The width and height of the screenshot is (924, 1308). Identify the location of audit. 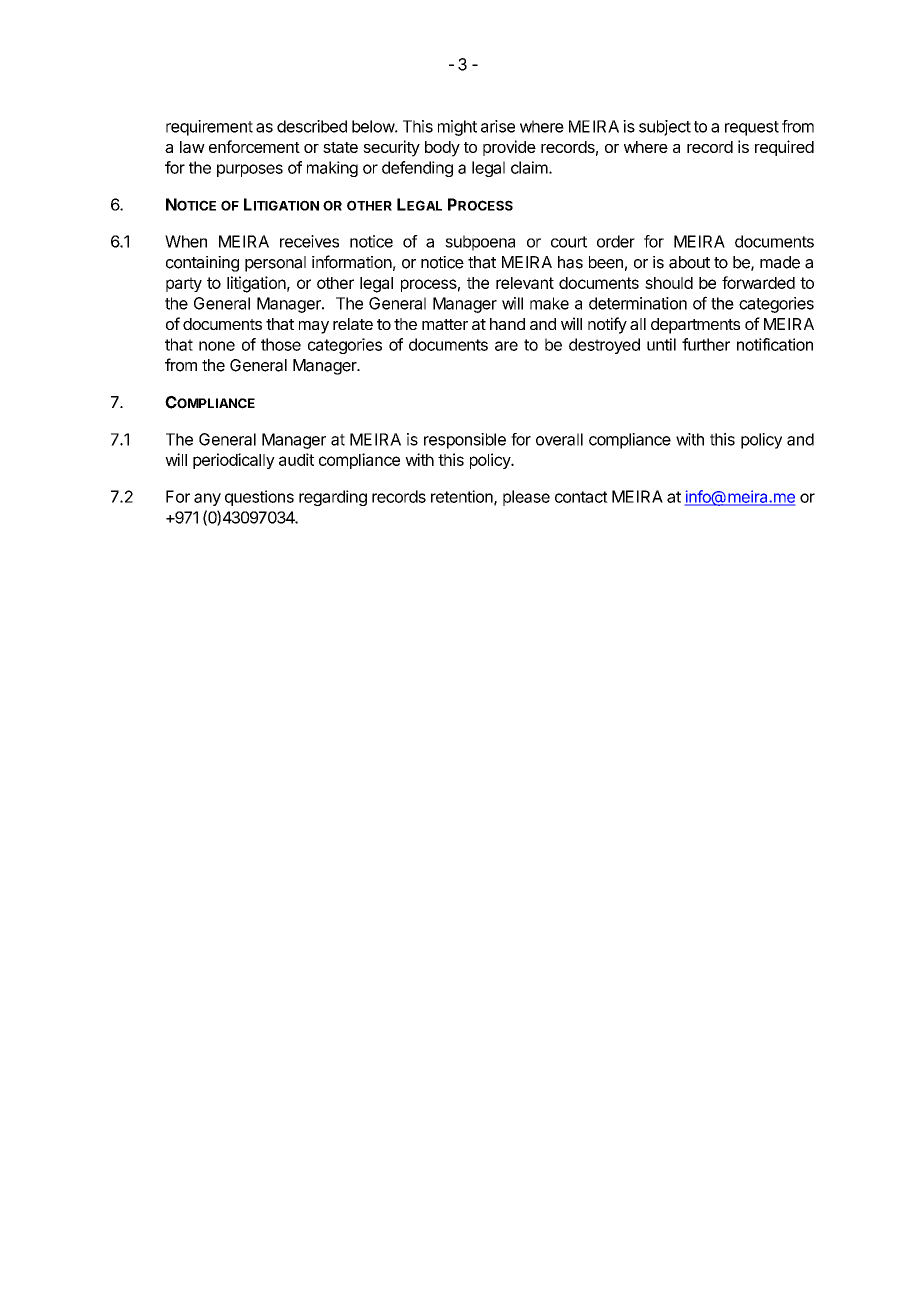
(296, 459).
